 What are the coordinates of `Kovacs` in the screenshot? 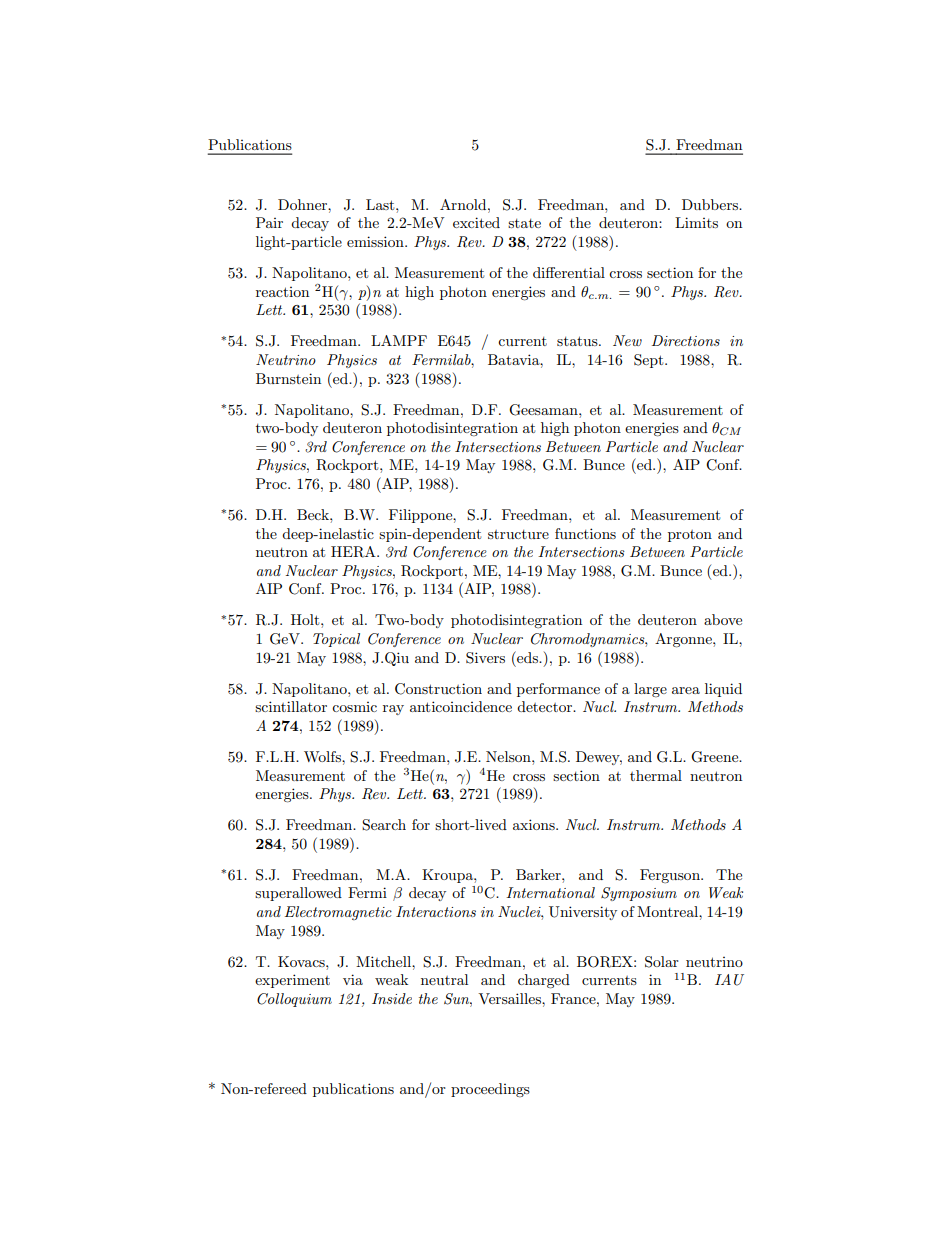 It's located at (302, 961).
